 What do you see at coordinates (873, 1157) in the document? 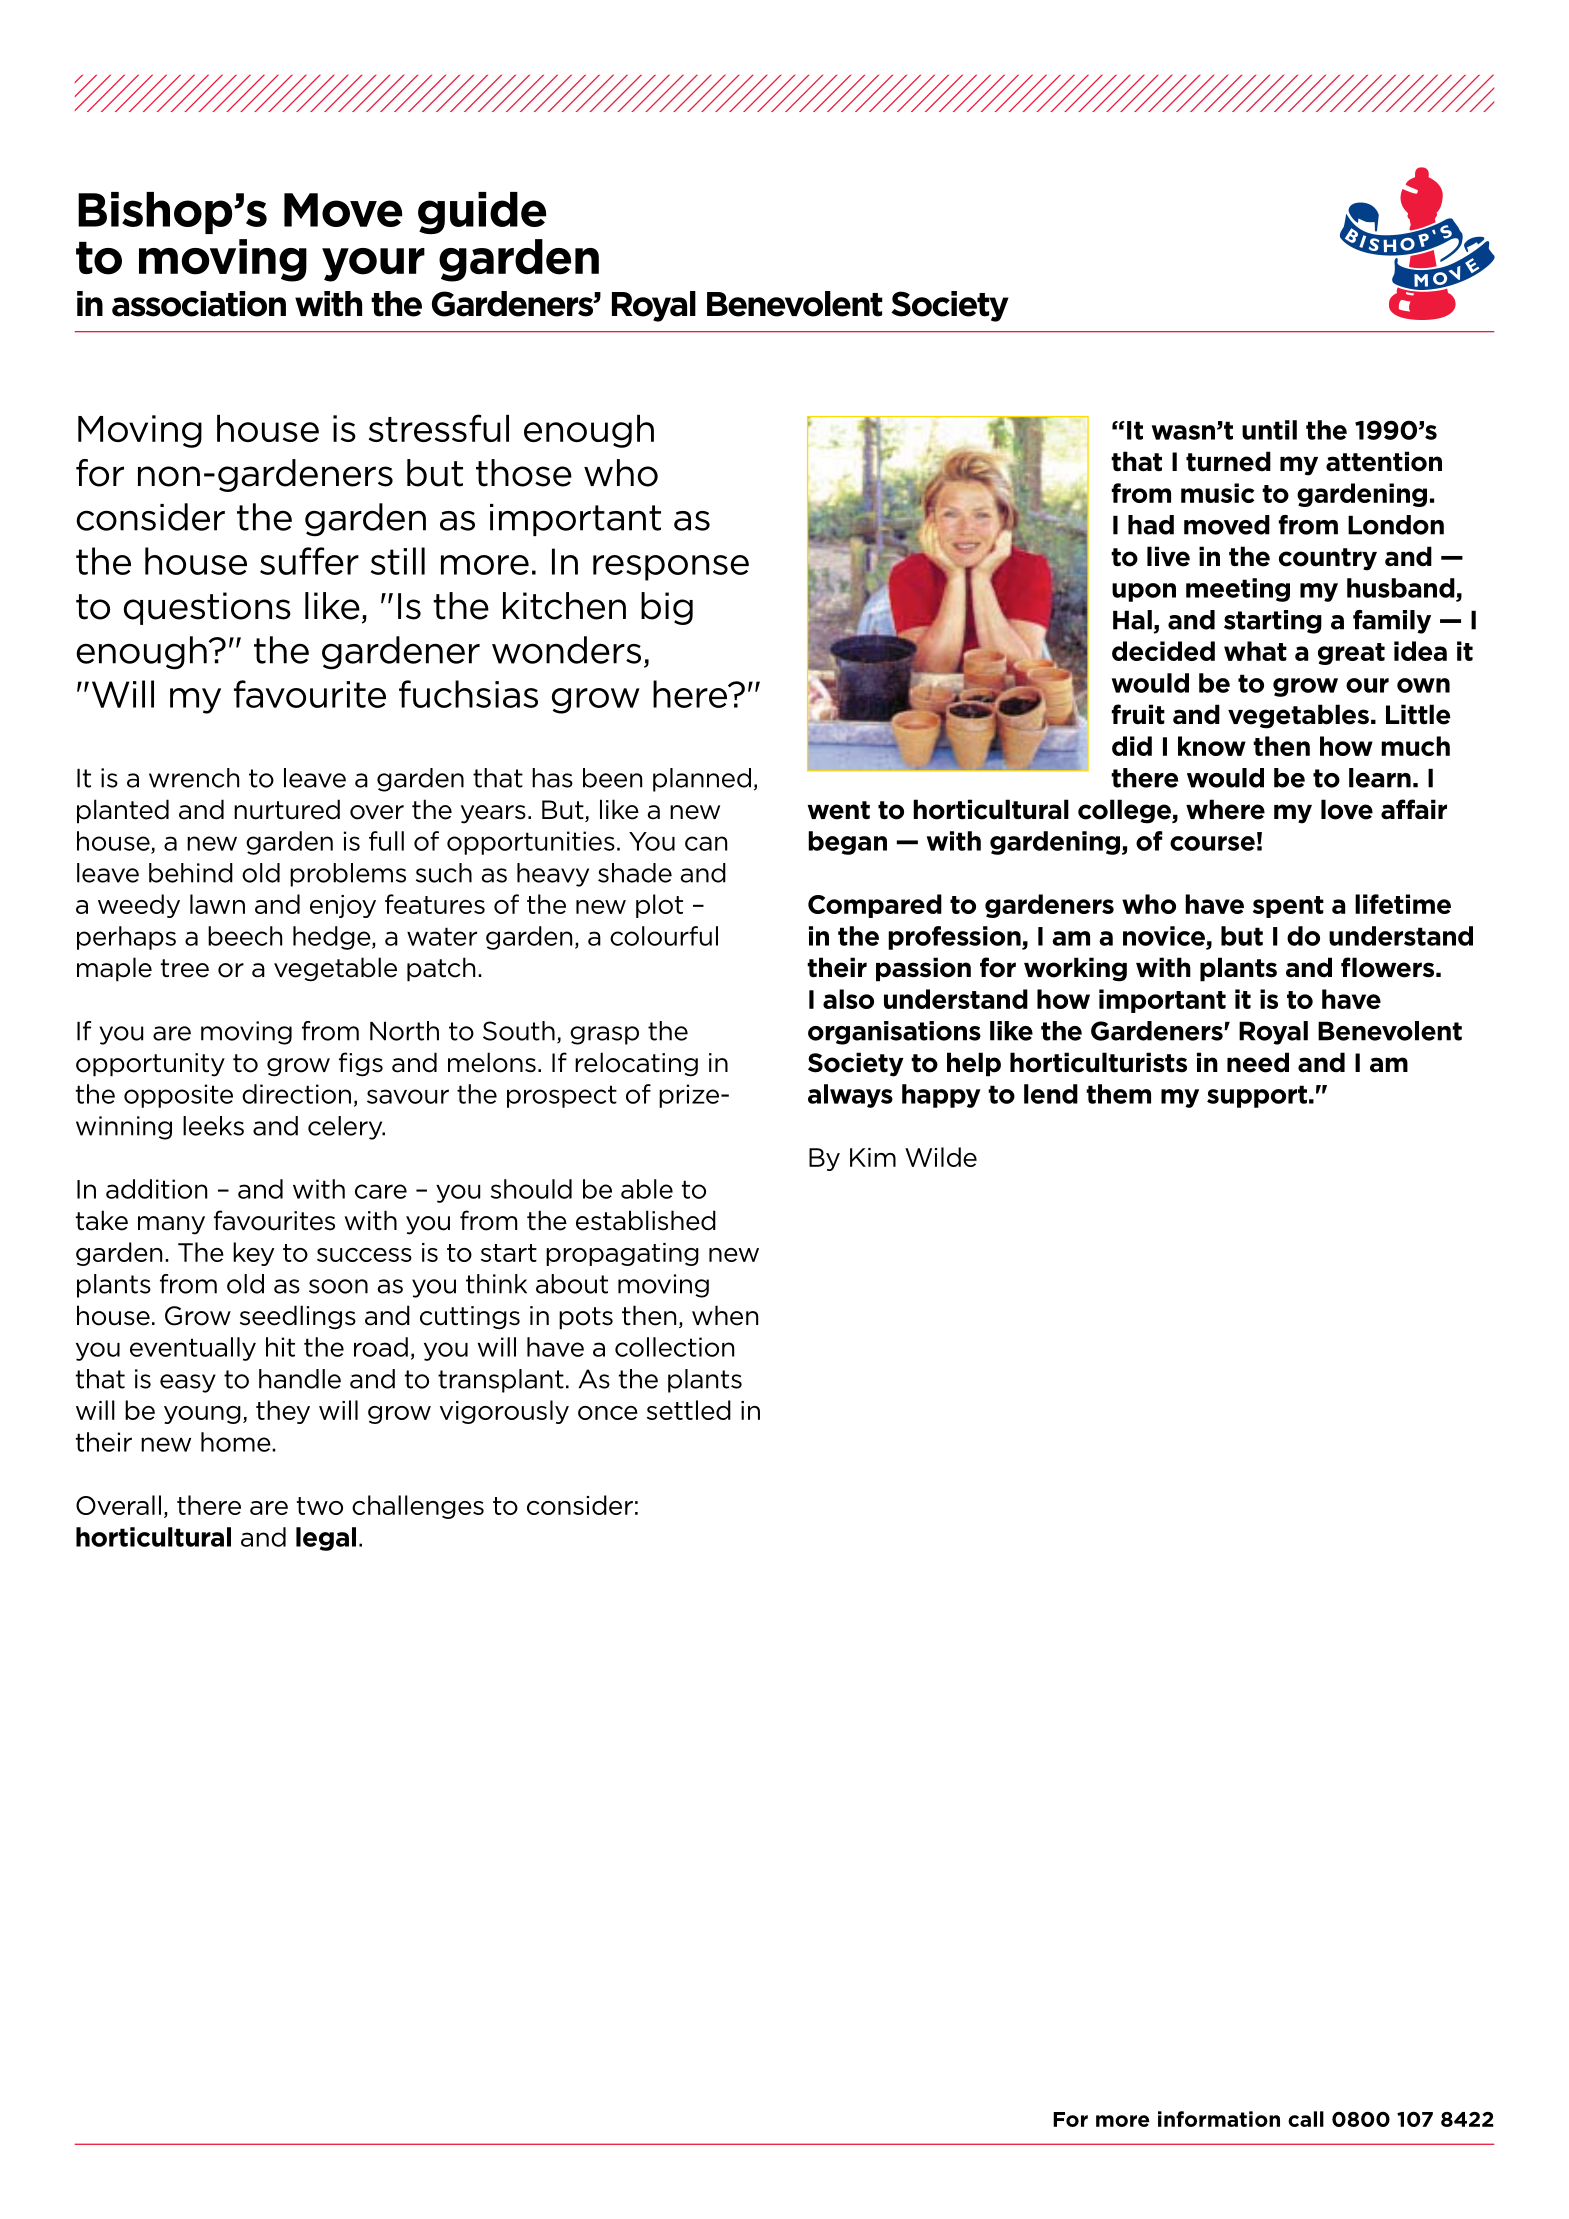
I see `Kim` at bounding box center [873, 1157].
